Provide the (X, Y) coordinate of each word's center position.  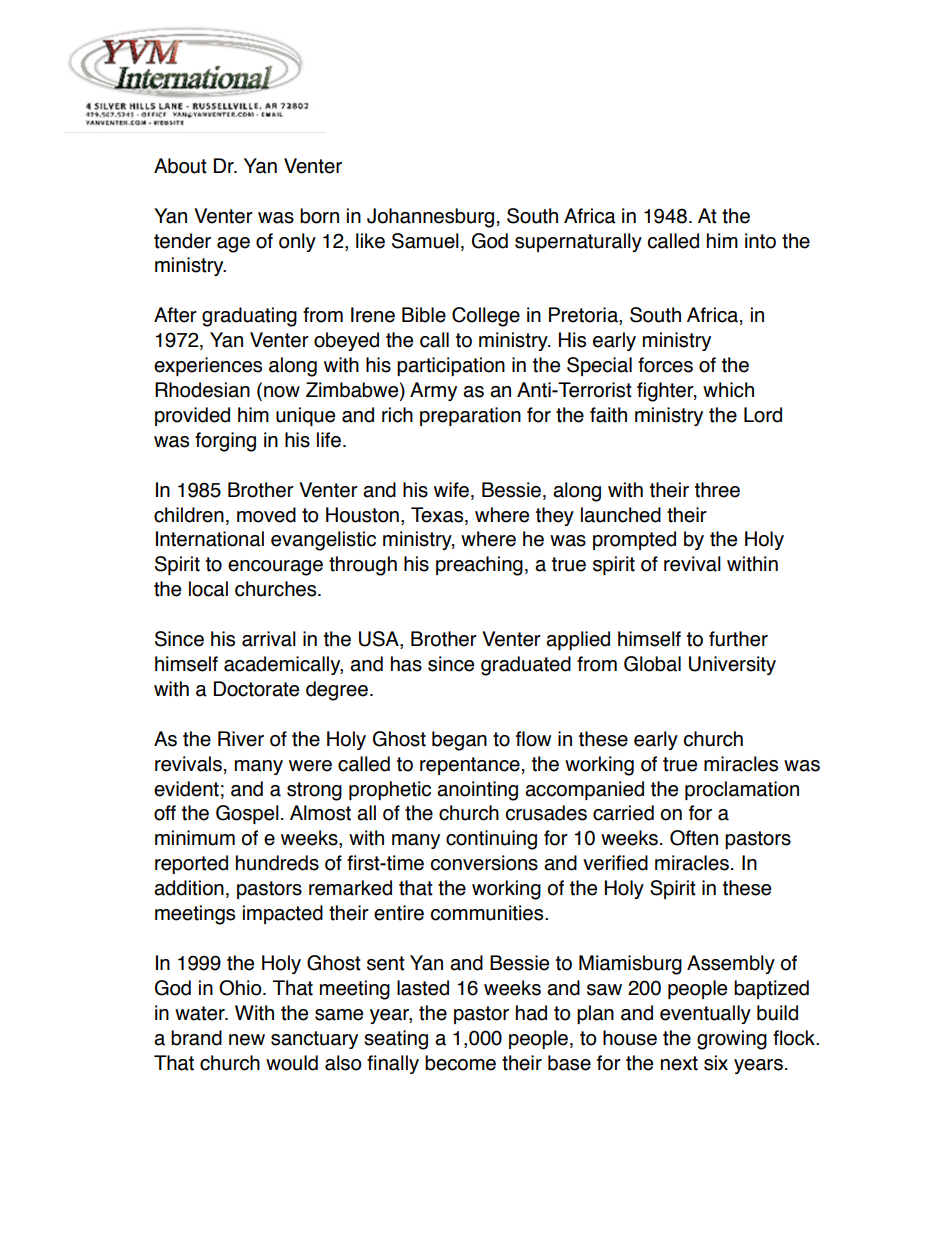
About (180, 166)
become (460, 1063)
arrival (269, 639)
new (247, 1040)
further (738, 639)
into (760, 241)
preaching (479, 566)
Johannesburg (430, 218)
